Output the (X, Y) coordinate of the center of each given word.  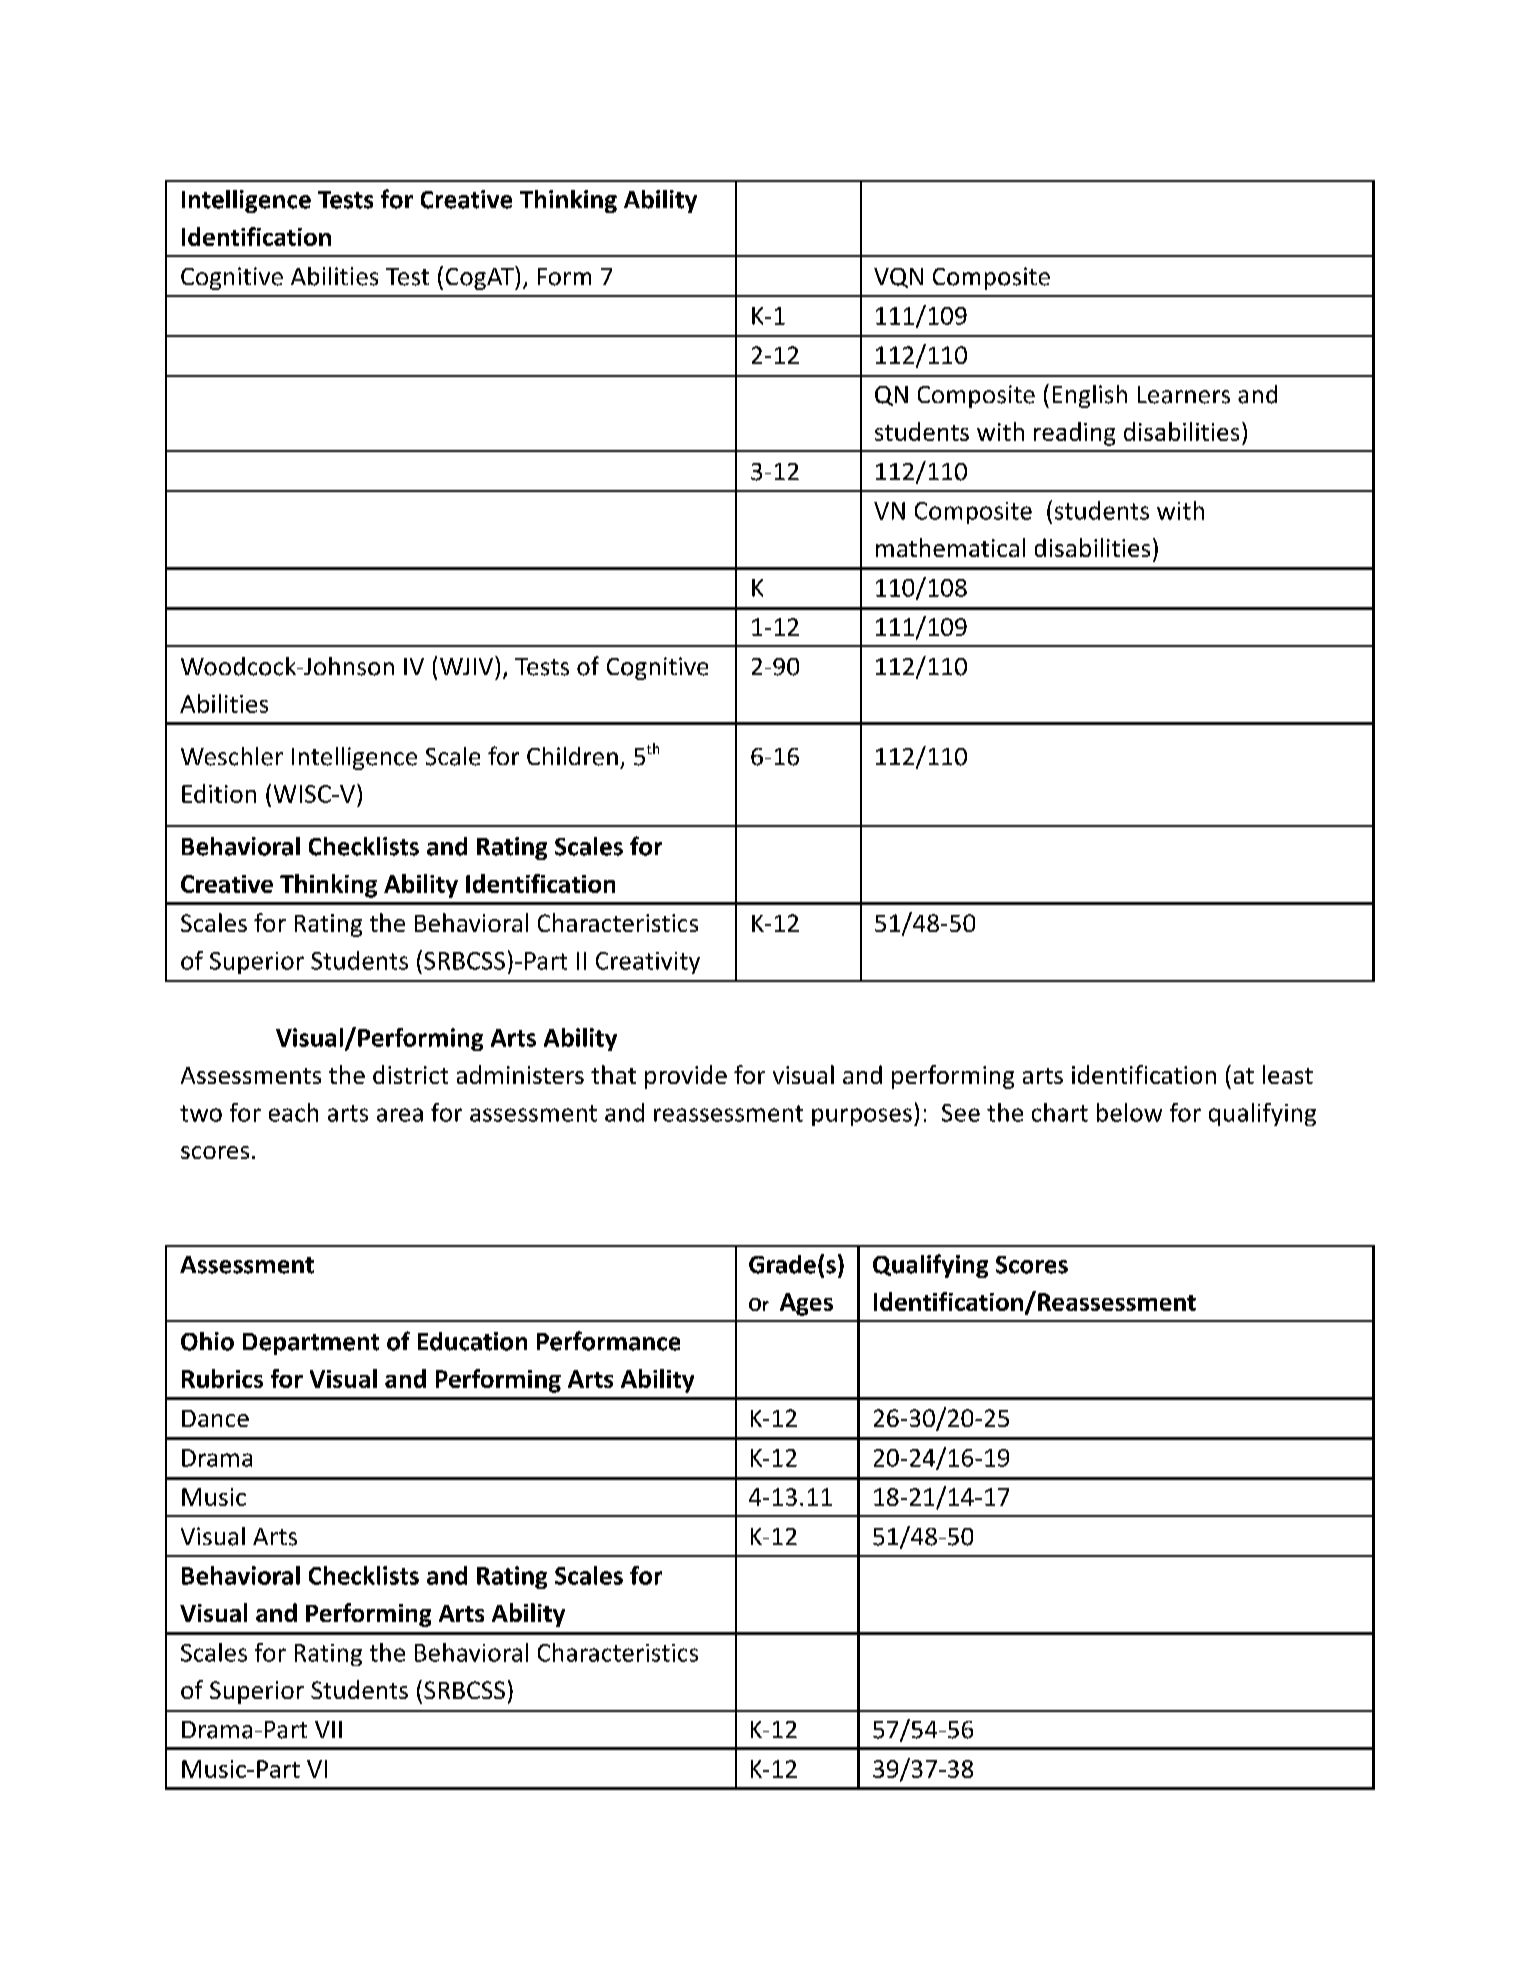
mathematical (950, 547)
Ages (806, 1304)
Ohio (207, 1341)
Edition (219, 793)
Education (472, 1341)
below (1129, 1112)
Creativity (648, 963)
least (1288, 1074)
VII (328, 1729)
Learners (1184, 395)
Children (572, 756)
